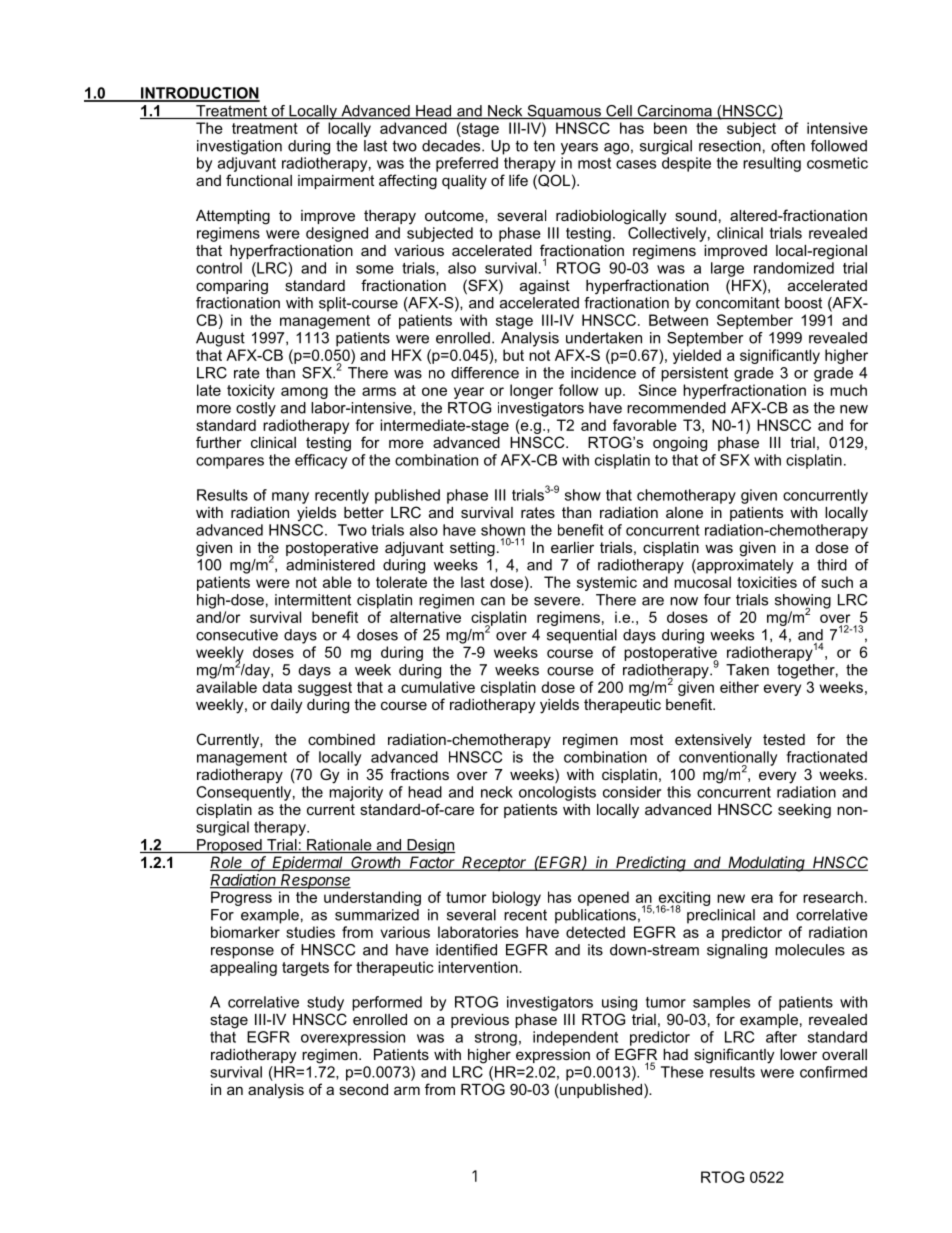 This screenshot has height=1233, width=952. Describe the element at coordinates (325, 1003) in the screenshot. I see `study` at that location.
